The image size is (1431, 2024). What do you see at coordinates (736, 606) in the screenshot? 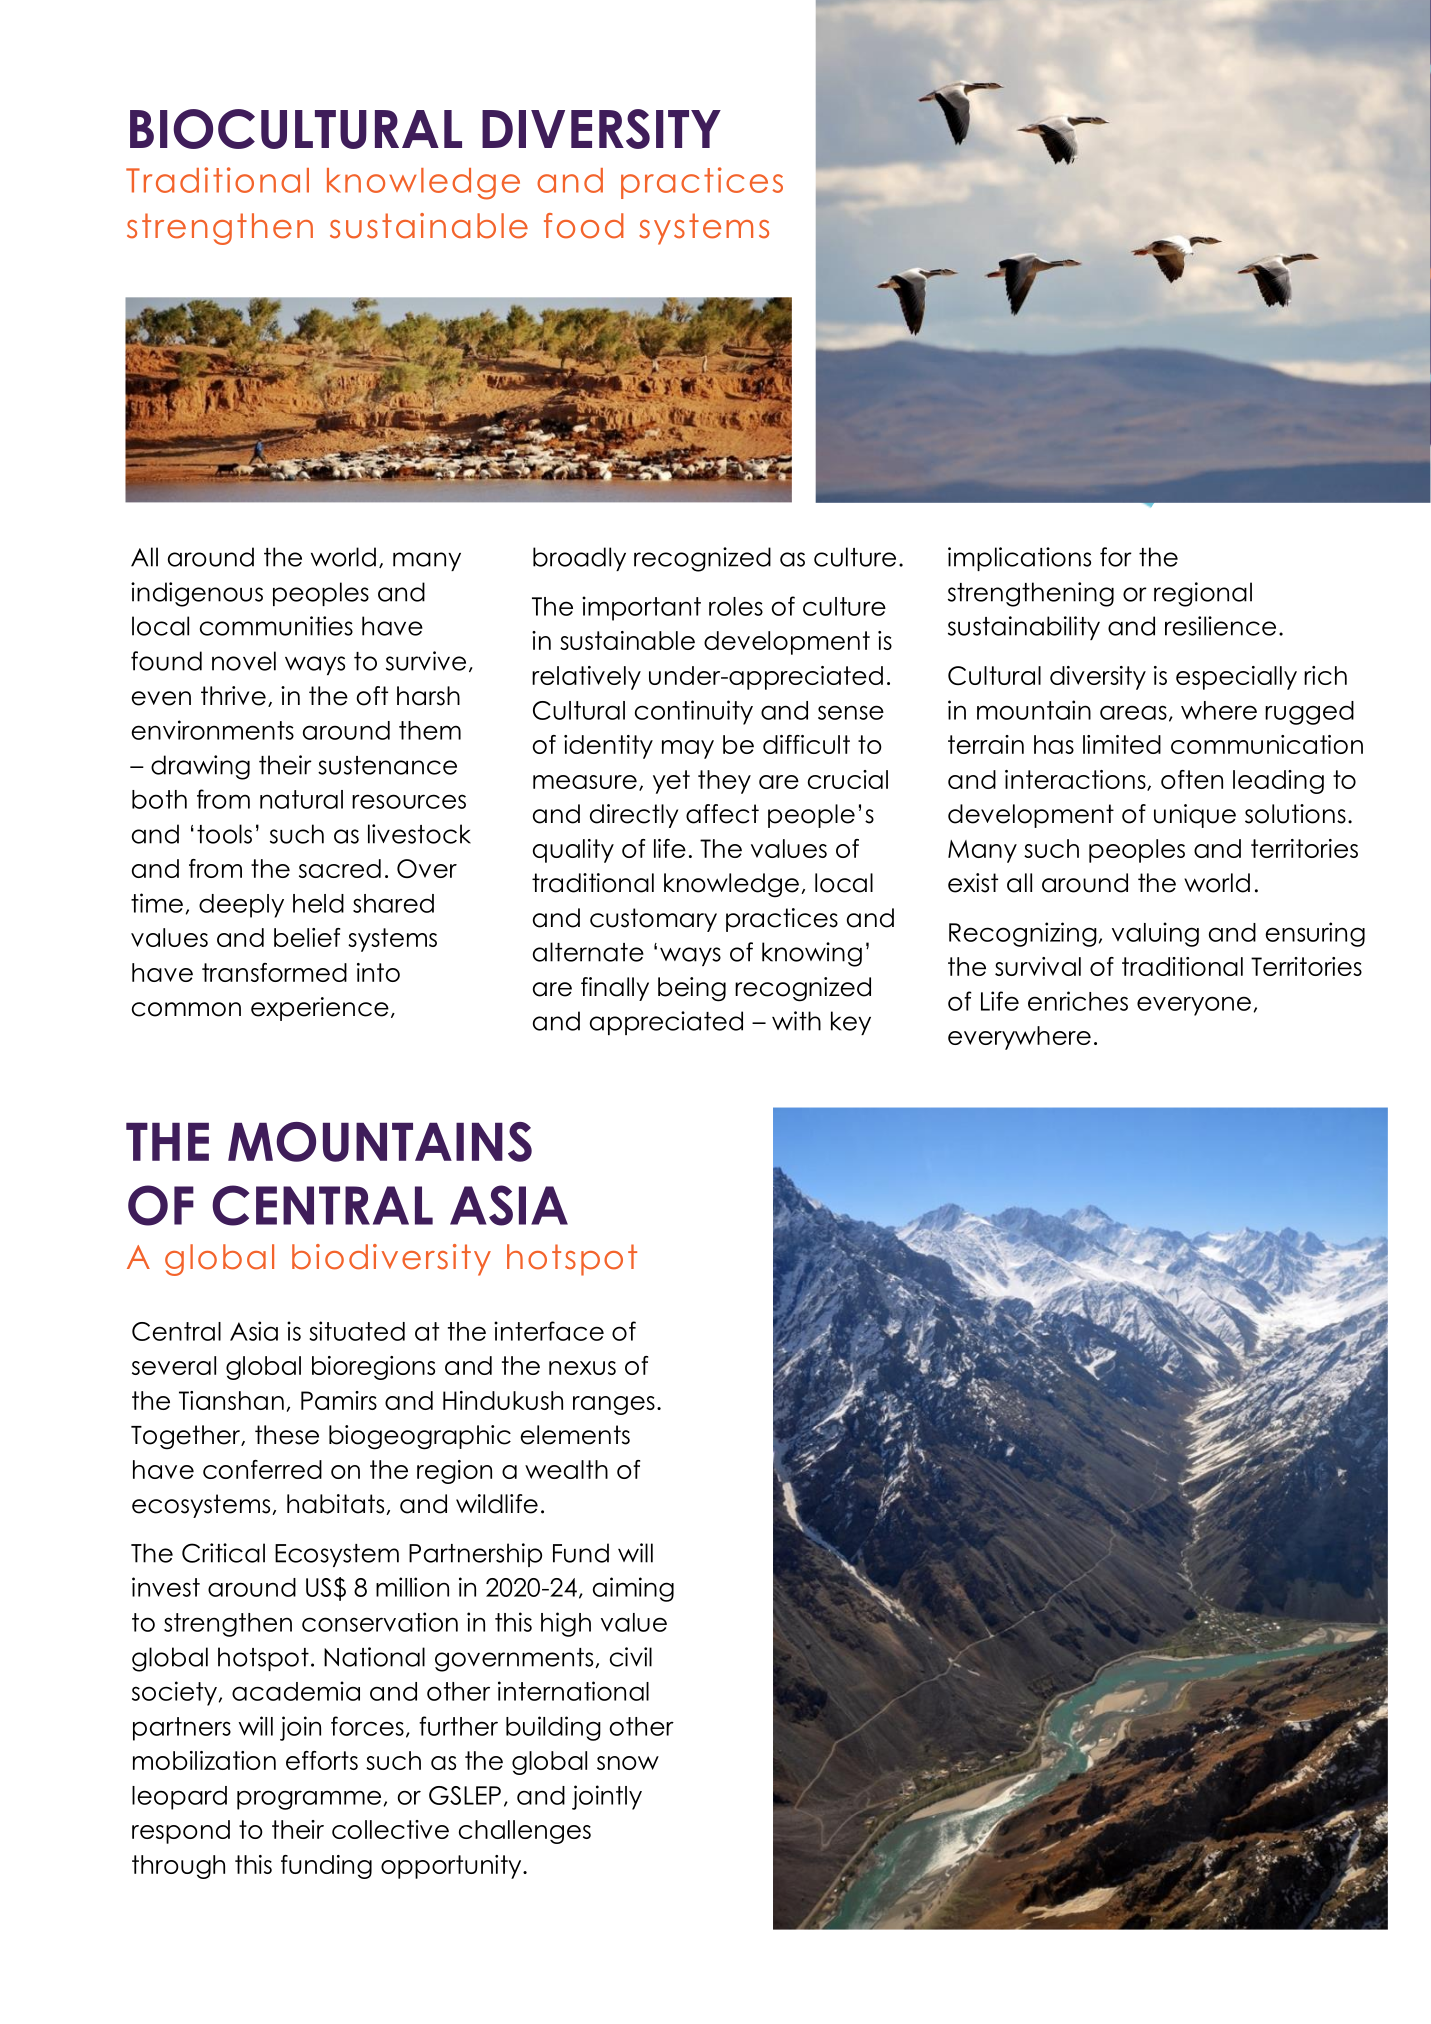
I see `roles` at bounding box center [736, 606].
